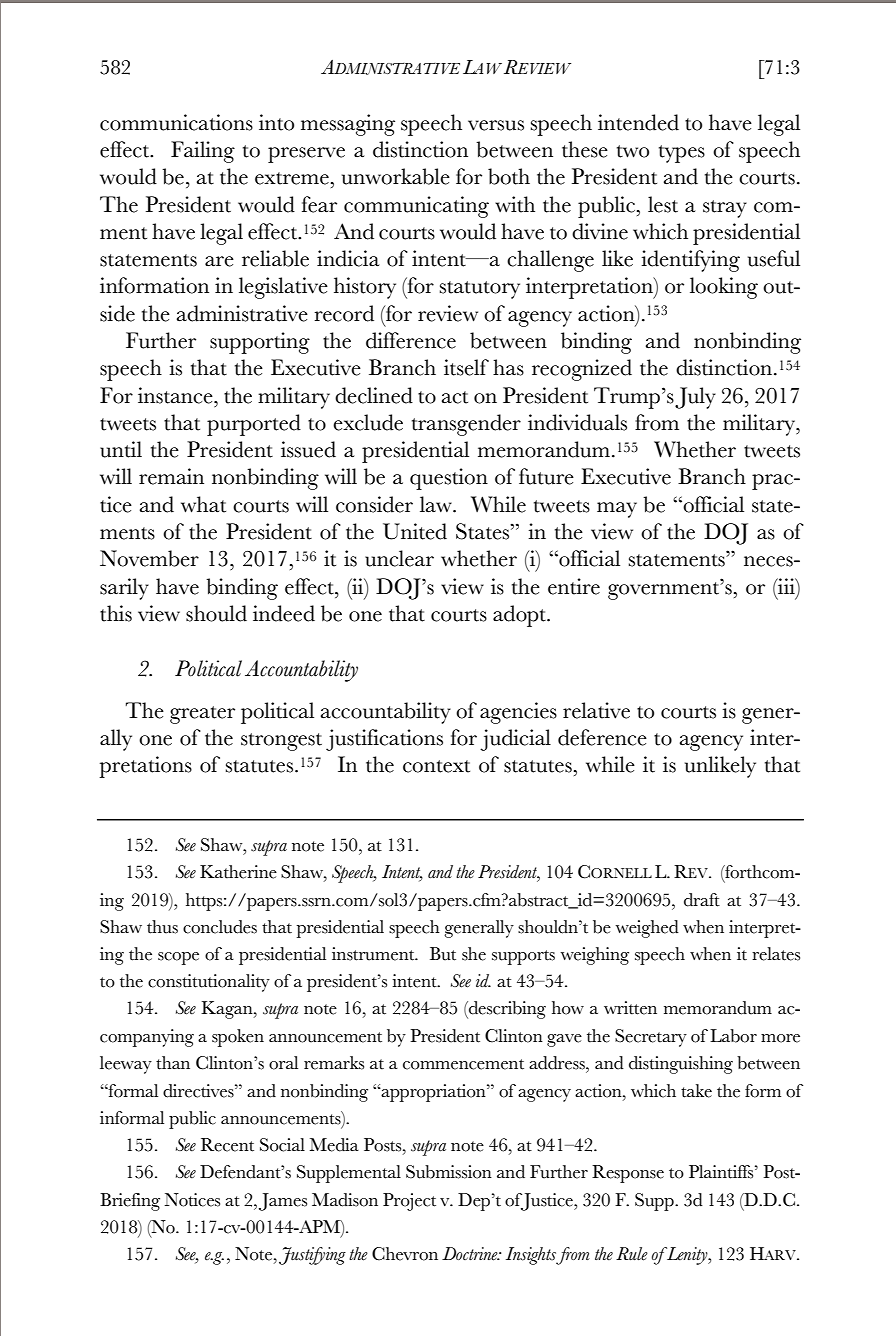 The height and width of the document is (1336, 896). What do you see at coordinates (202, 715) in the document?
I see `greater` at bounding box center [202, 715].
